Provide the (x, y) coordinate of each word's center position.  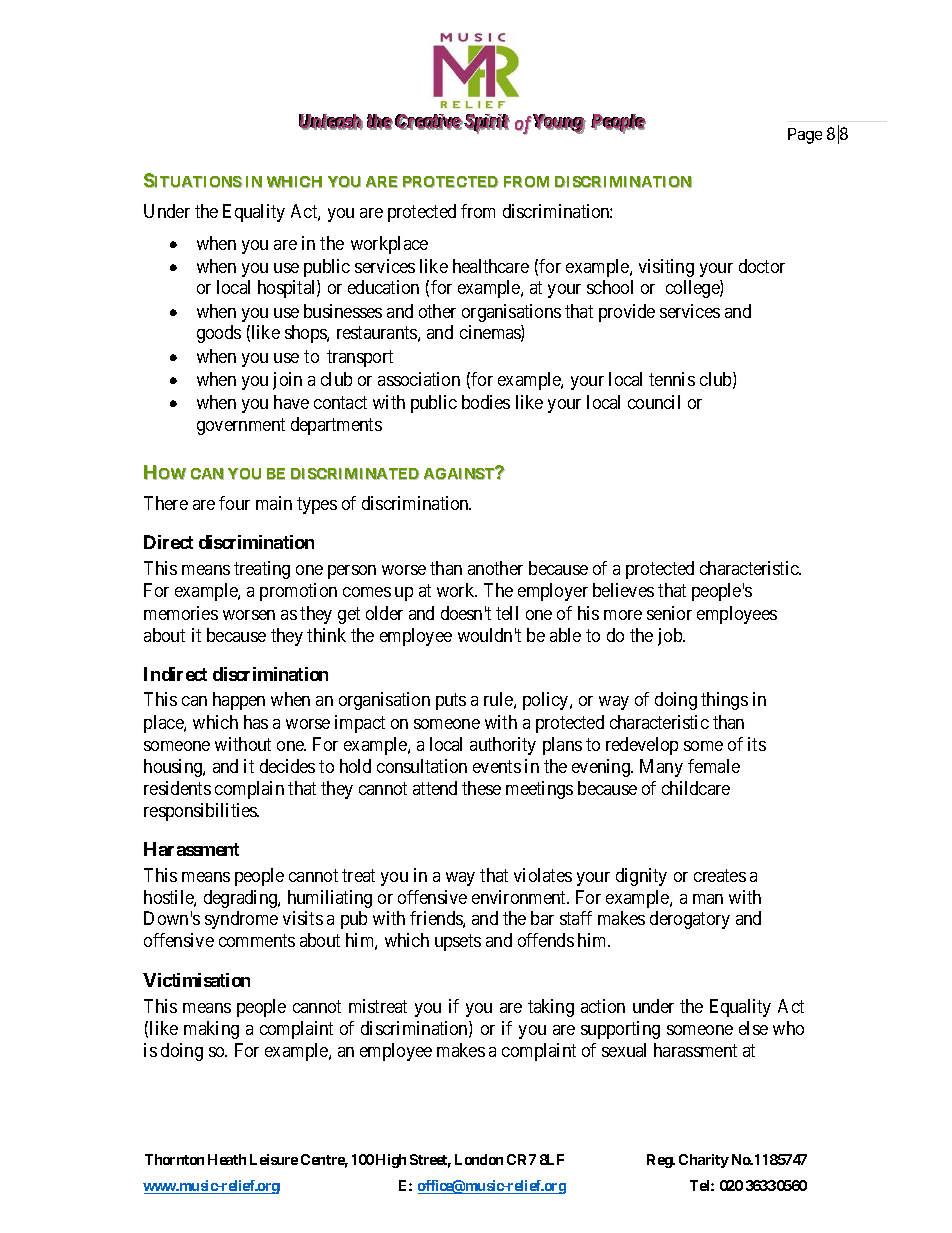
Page (805, 136)
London (479, 1159)
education (383, 287)
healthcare (491, 266)
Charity (704, 1161)
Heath (227, 1159)
